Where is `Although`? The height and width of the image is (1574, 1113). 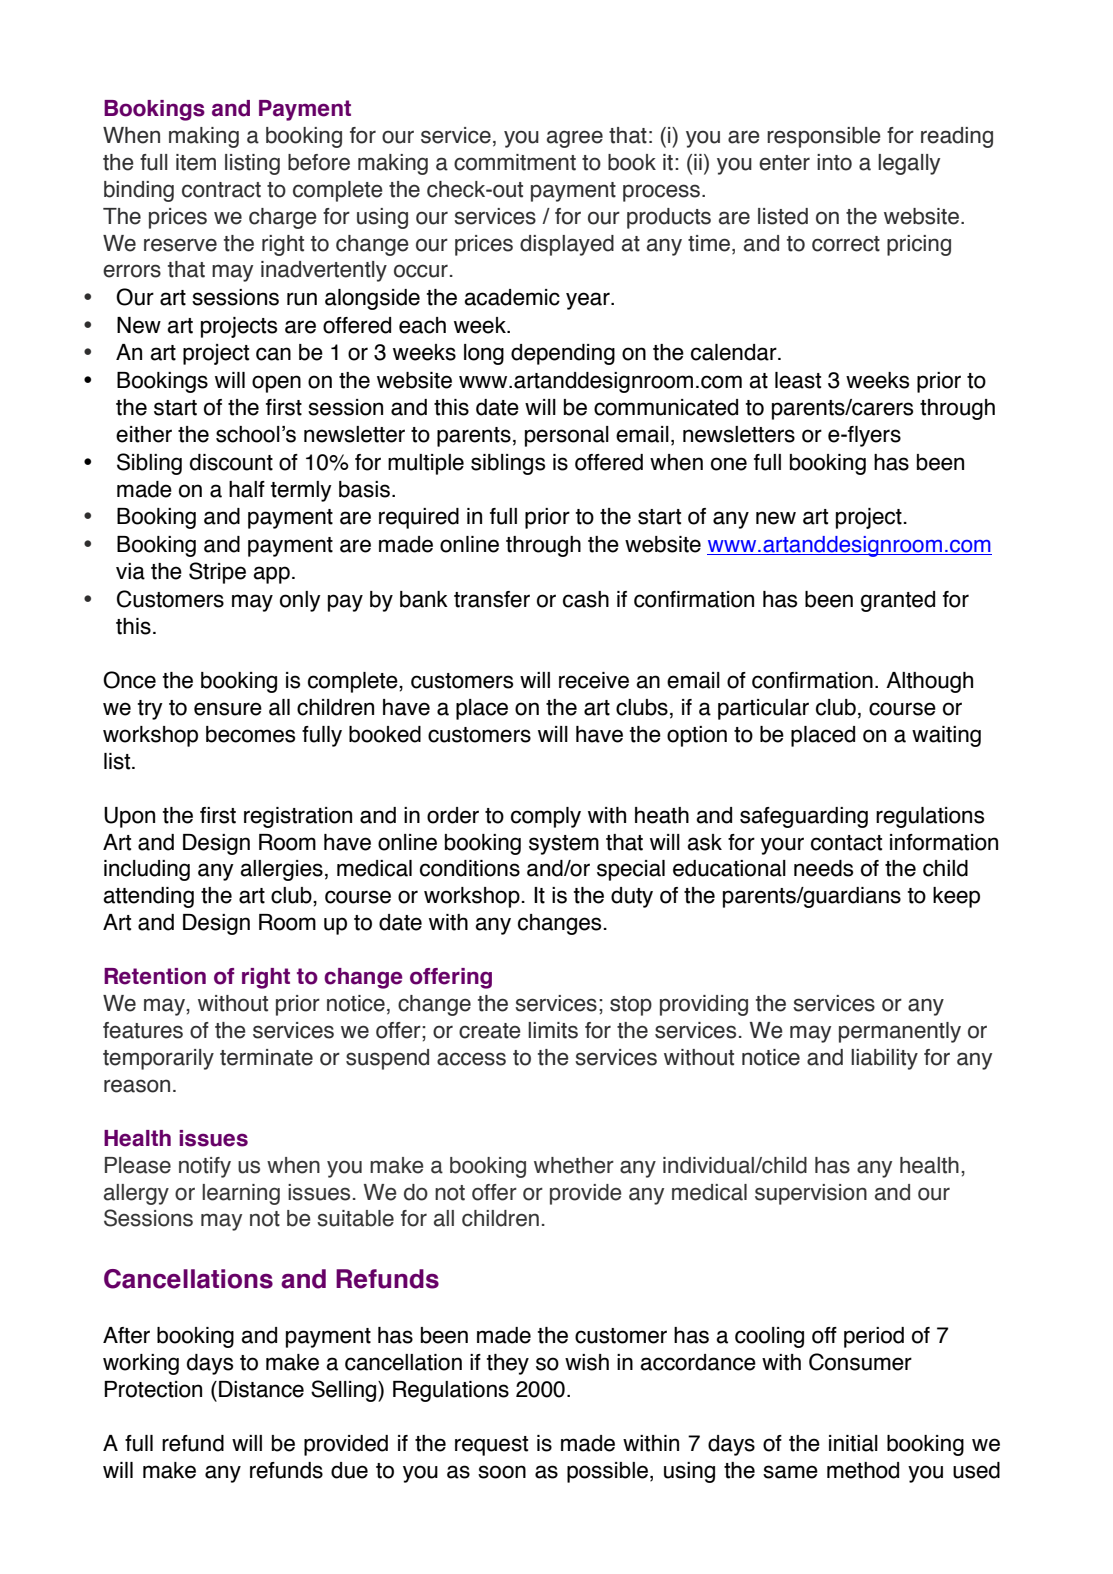 Although is located at coordinates (929, 682).
